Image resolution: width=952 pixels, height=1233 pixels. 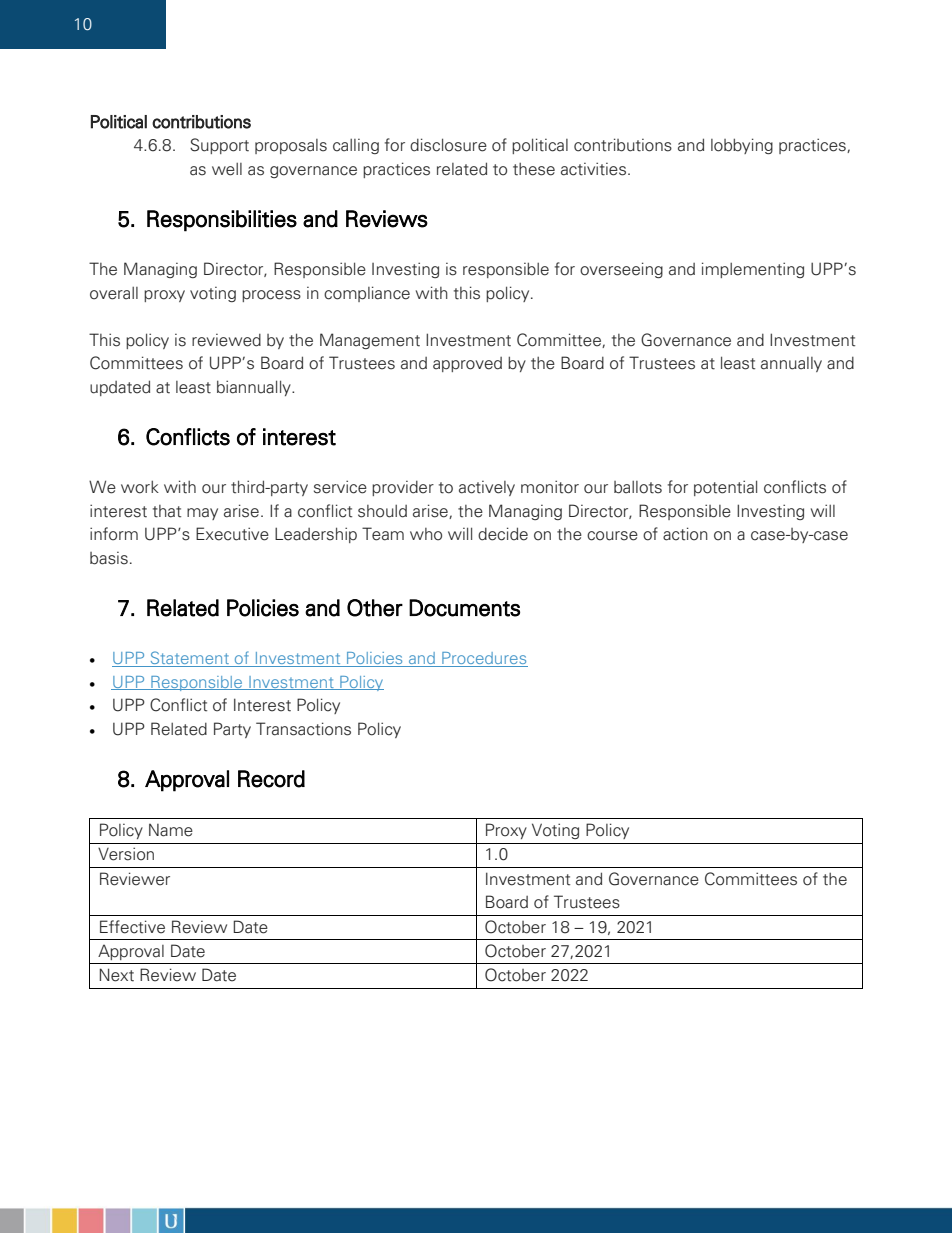 I want to click on Record, so click(x=271, y=779).
